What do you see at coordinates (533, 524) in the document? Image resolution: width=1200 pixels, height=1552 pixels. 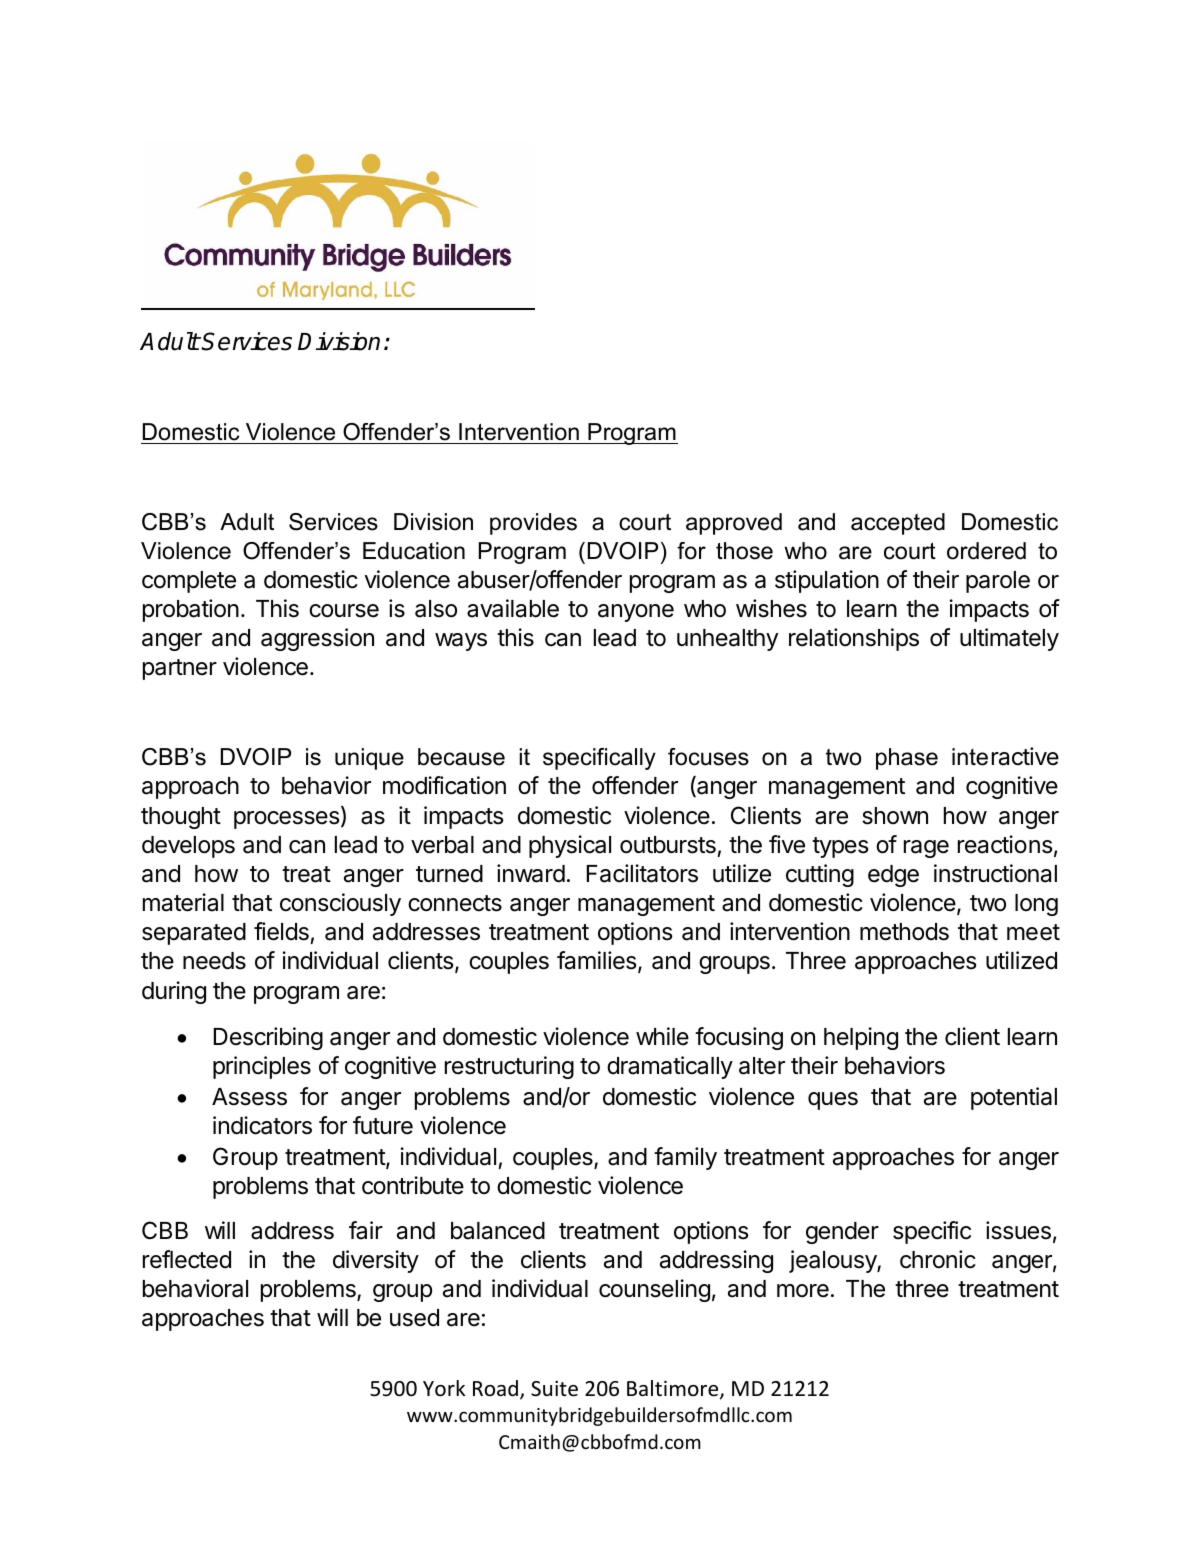 I see `provides` at bounding box center [533, 524].
